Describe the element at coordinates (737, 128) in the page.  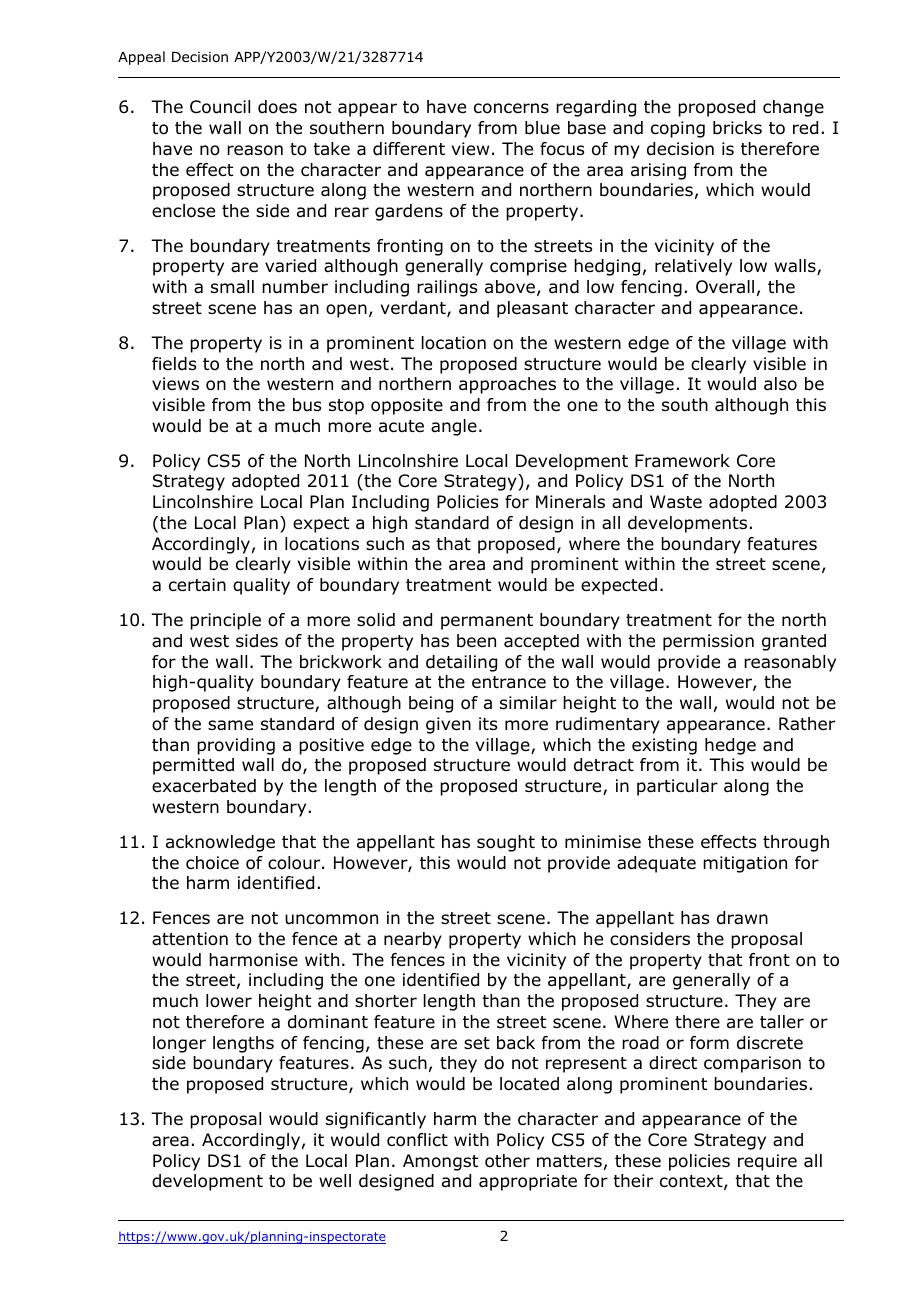
I see `bricks` at that location.
